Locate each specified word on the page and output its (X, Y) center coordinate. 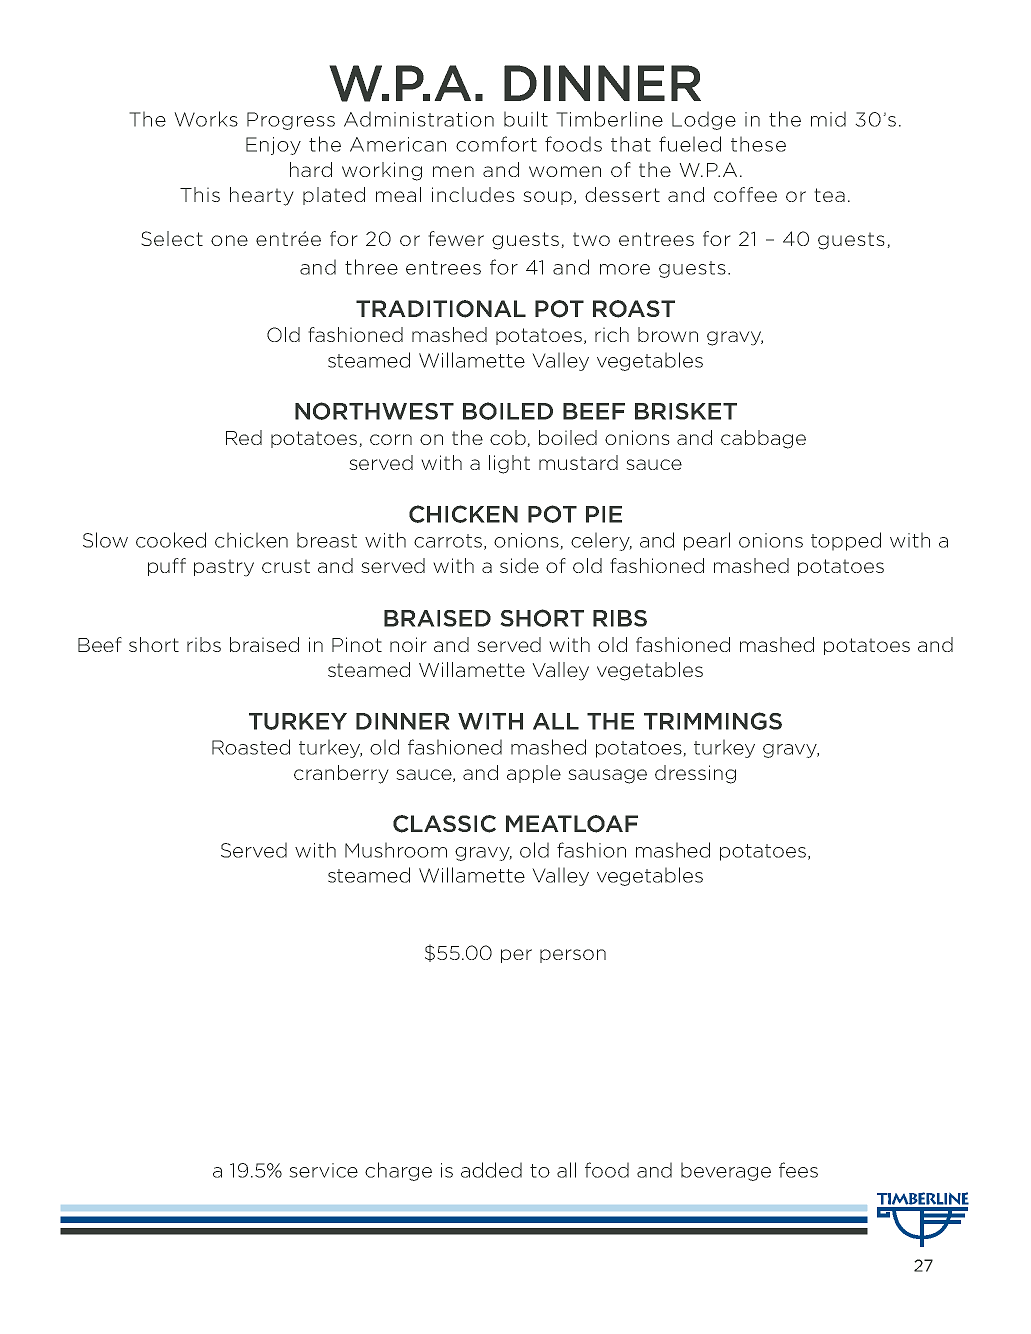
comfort (496, 144)
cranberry (341, 774)
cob (509, 438)
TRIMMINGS (713, 721)
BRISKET (686, 411)
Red (244, 437)
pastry (224, 568)
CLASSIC (444, 824)
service (323, 1170)
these (758, 144)
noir (408, 644)
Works (206, 119)
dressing (695, 774)
